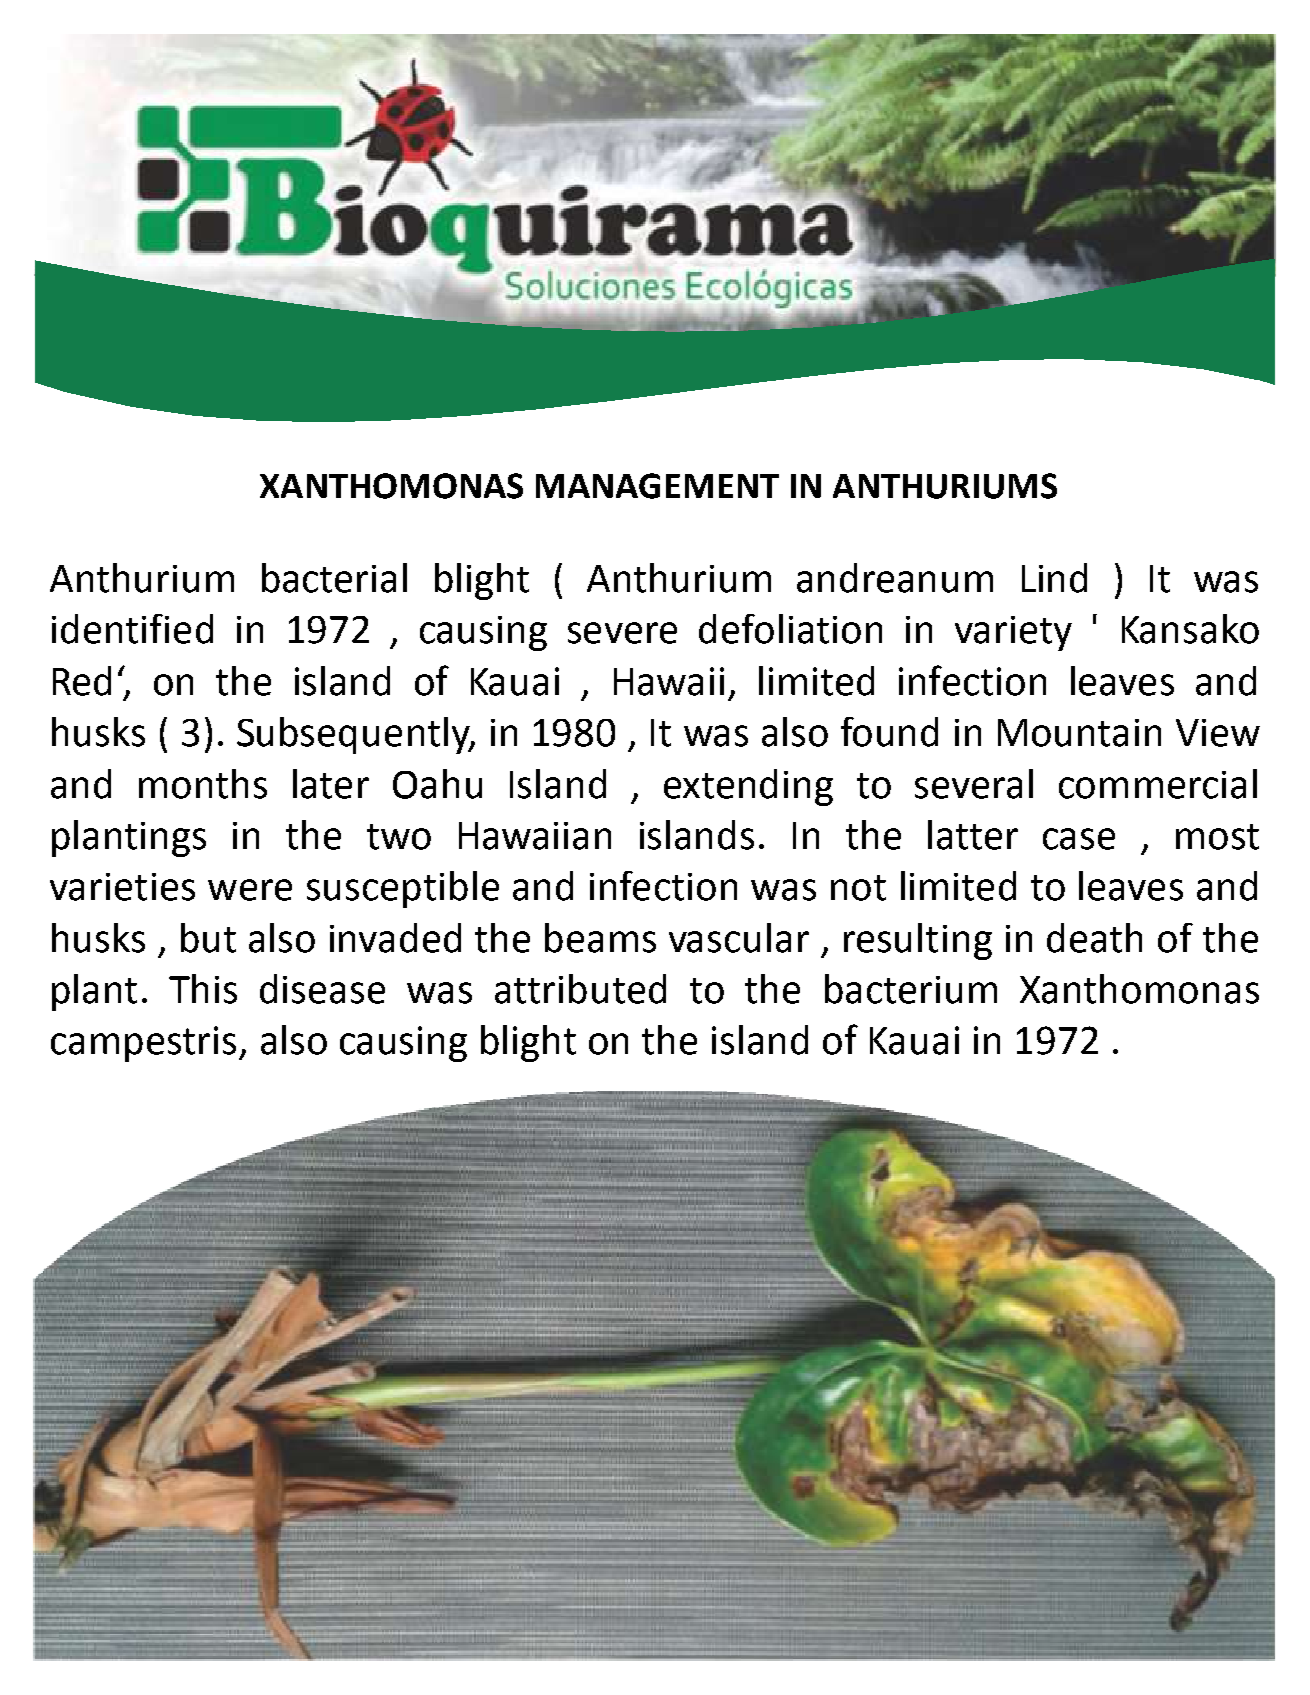  Describe the element at coordinates (334, 578) in the screenshot. I see `bacterial` at that location.
